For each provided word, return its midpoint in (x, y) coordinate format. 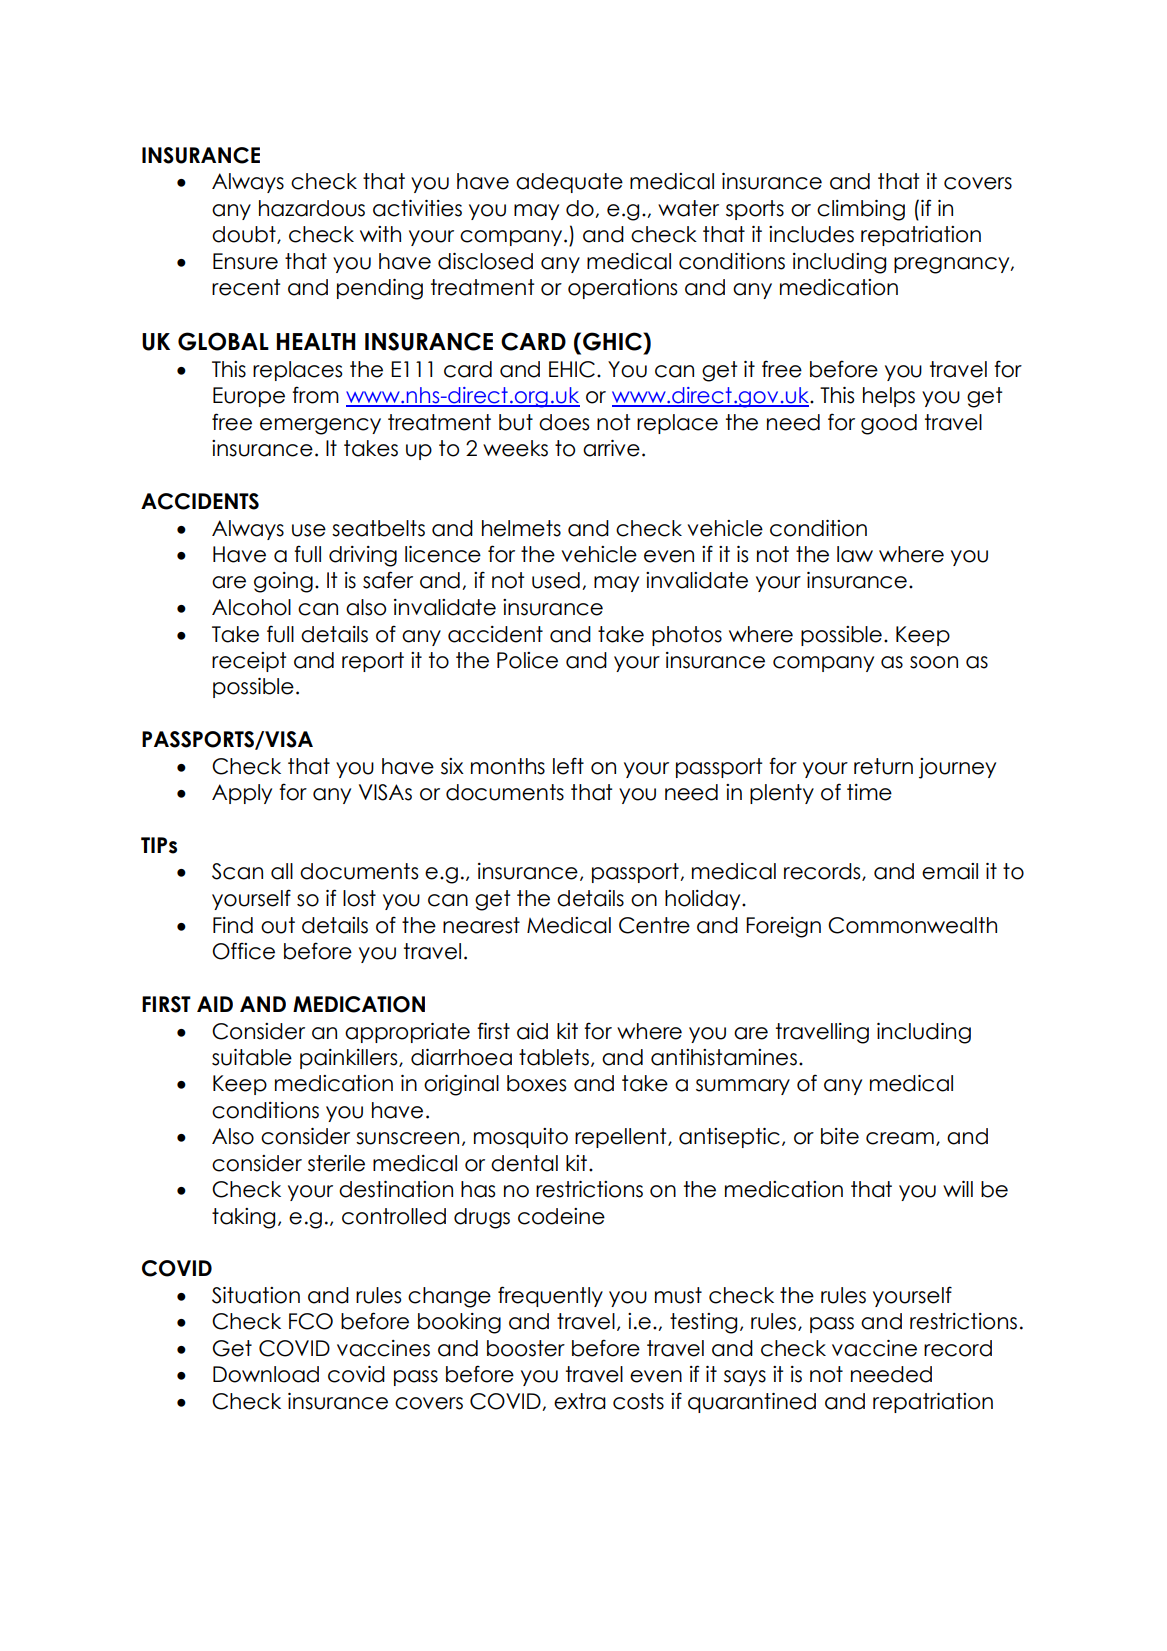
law (855, 554)
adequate (569, 183)
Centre (654, 925)
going (283, 582)
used (556, 580)
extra (580, 1401)
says (745, 1378)
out (278, 925)
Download (266, 1374)
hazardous (312, 208)
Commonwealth (912, 925)
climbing (861, 210)
